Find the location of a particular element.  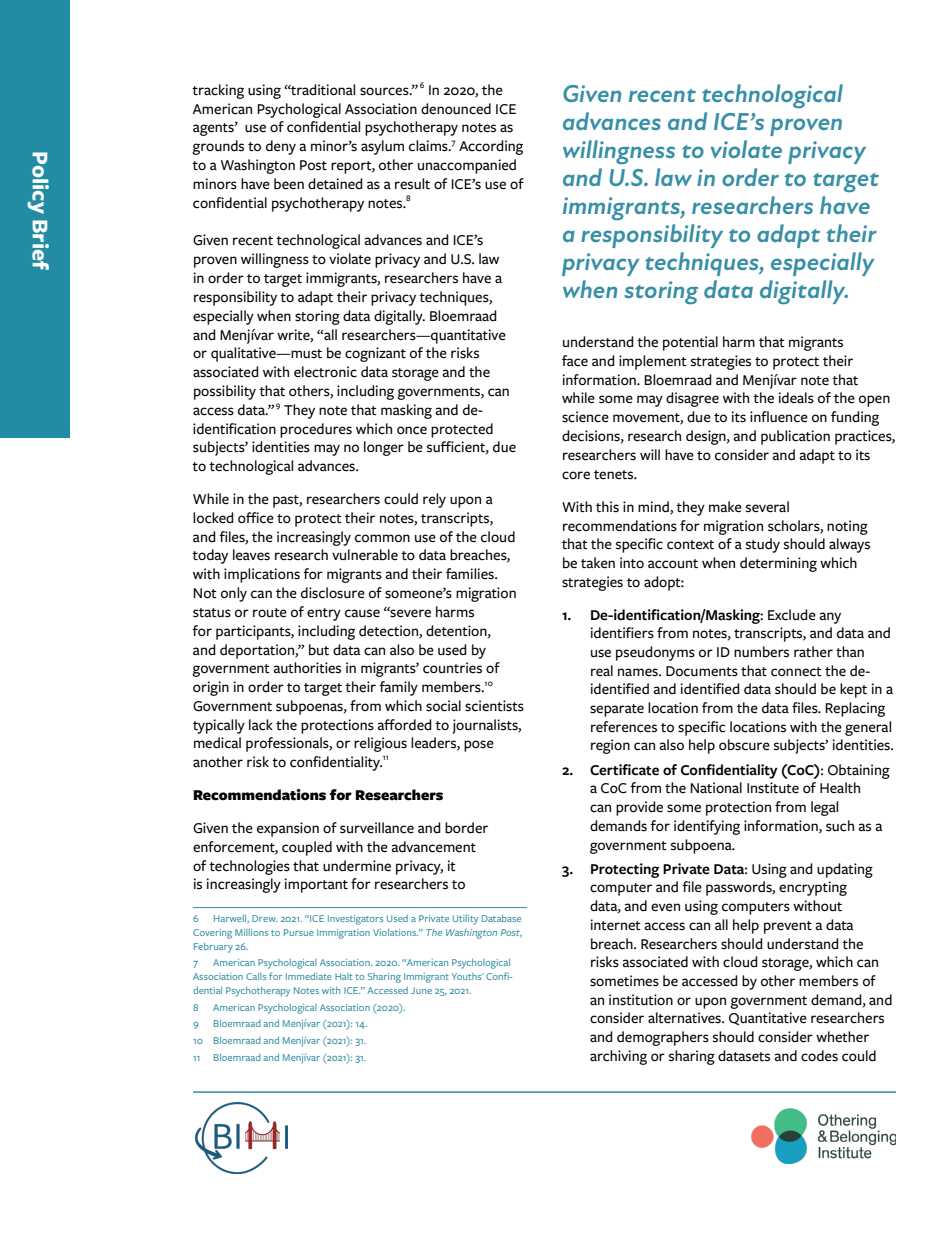

archiving is located at coordinates (618, 1057).
